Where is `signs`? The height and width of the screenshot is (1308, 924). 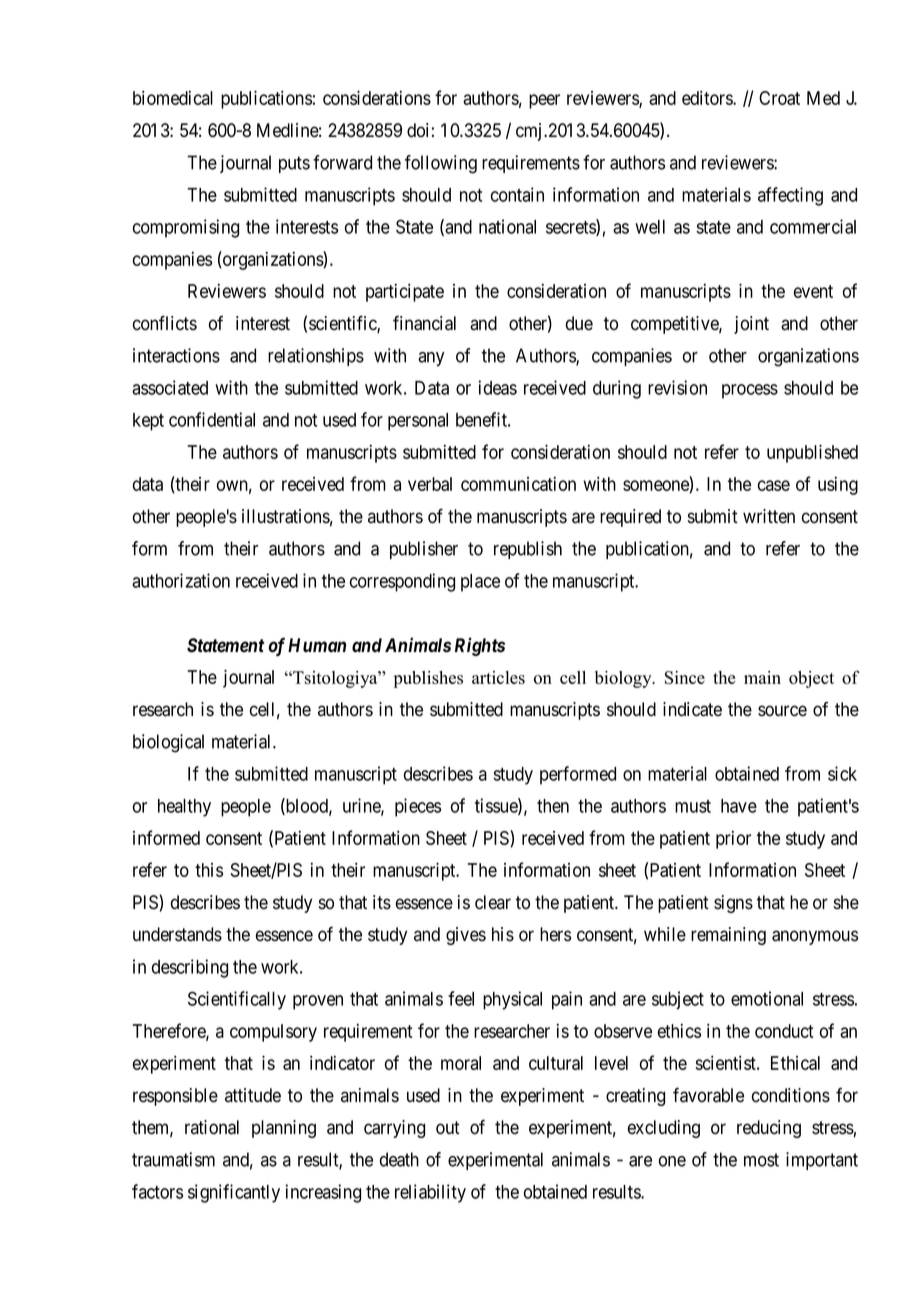
signs is located at coordinates (733, 904).
